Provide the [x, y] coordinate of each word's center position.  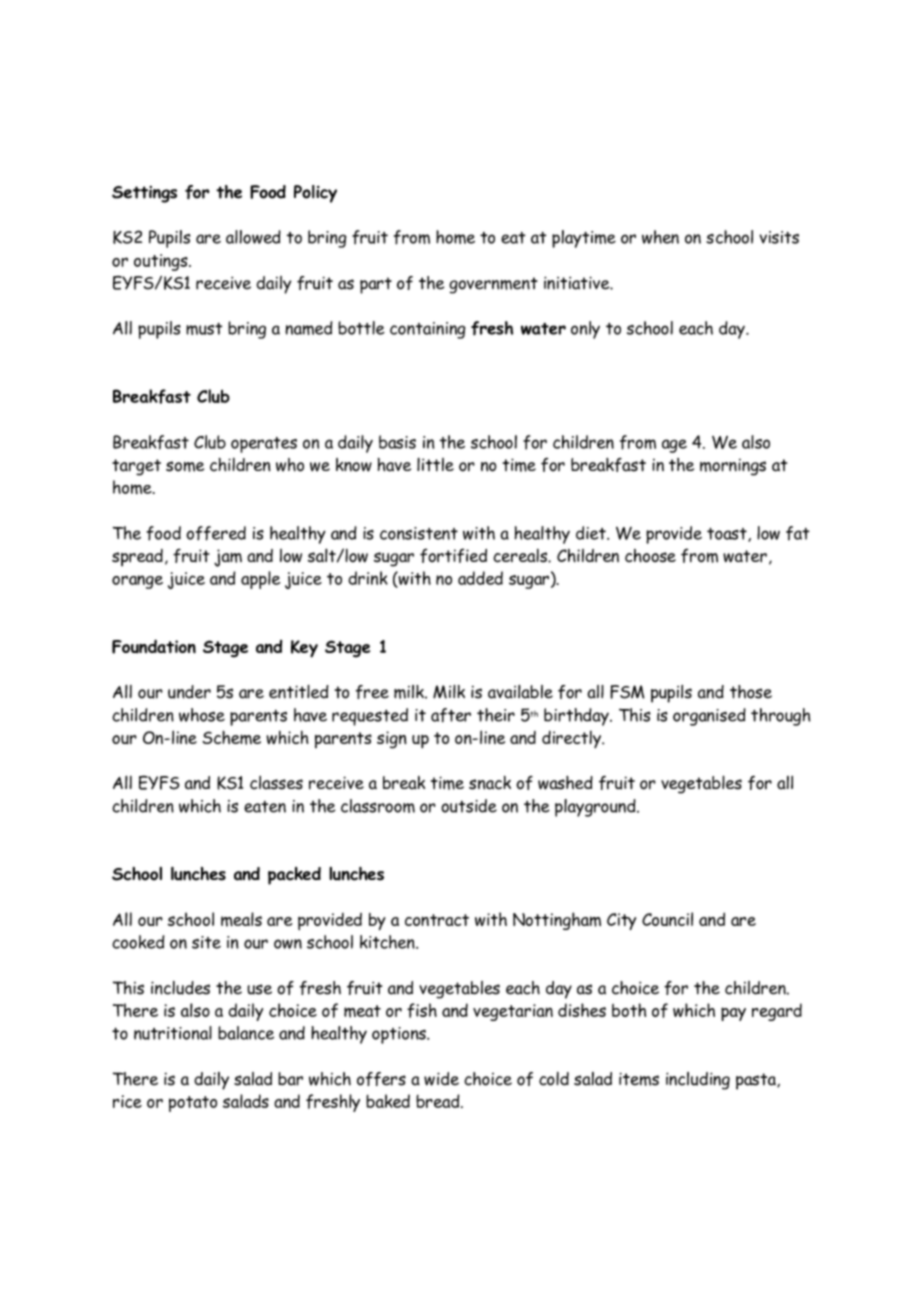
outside [469, 806]
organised [709, 717]
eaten [265, 807]
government [493, 285]
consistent [419, 533]
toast [728, 535]
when [660, 237]
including [698, 1081]
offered [216, 533]
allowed [253, 237]
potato [193, 1104]
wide [441, 1079]
